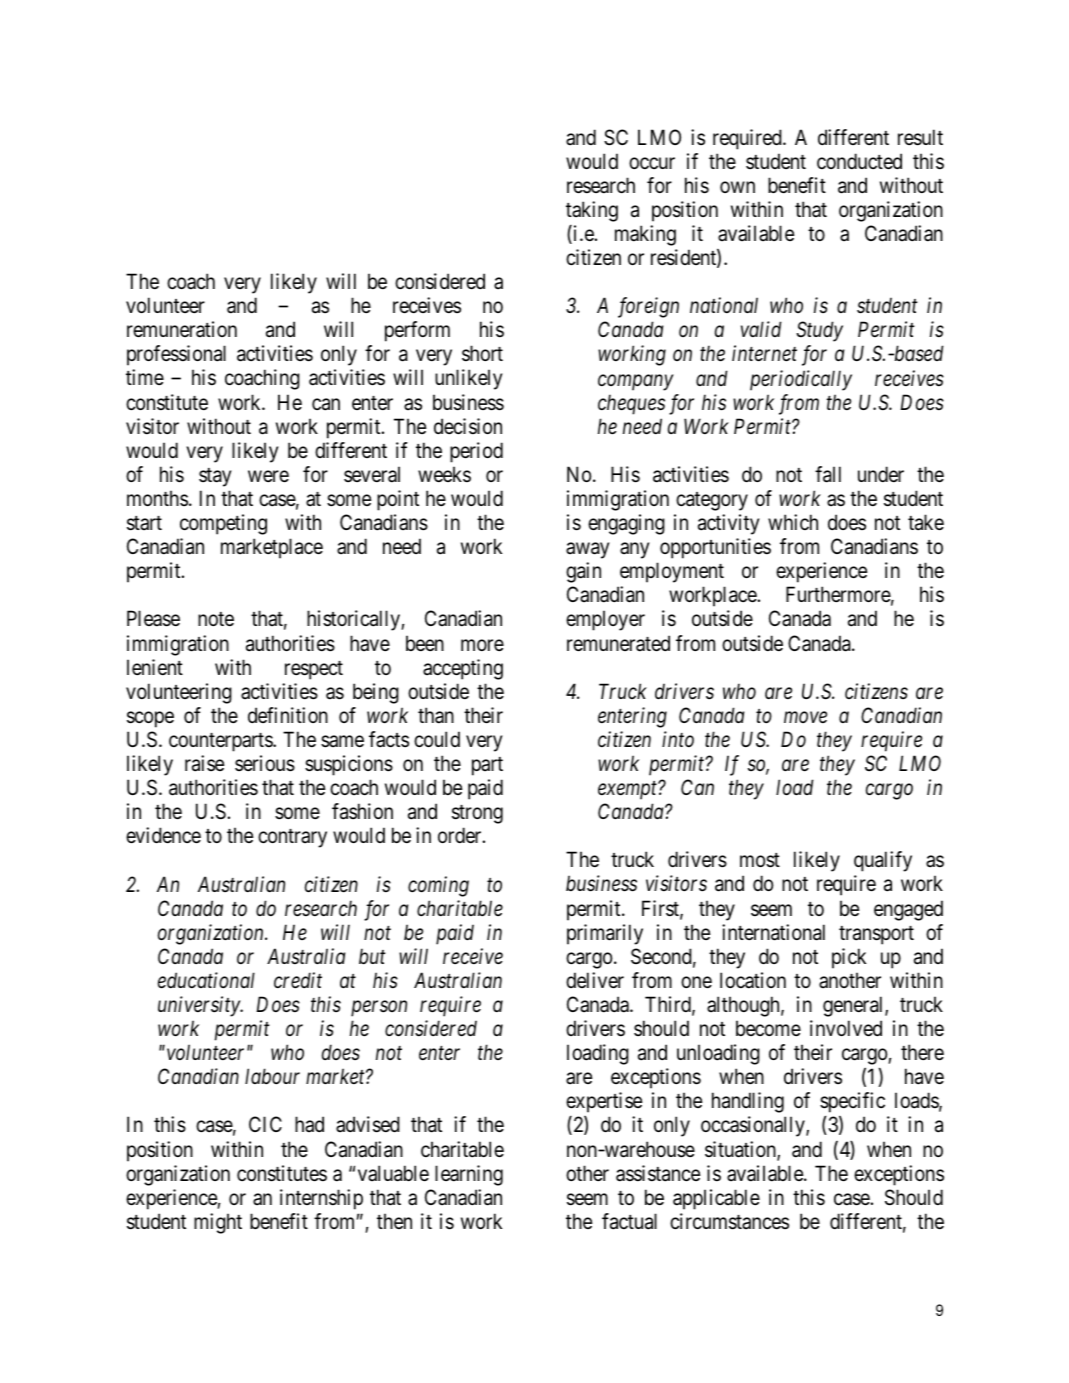 This document has height=1383, width=1069. I want to click on remuneration, so click(182, 329).
